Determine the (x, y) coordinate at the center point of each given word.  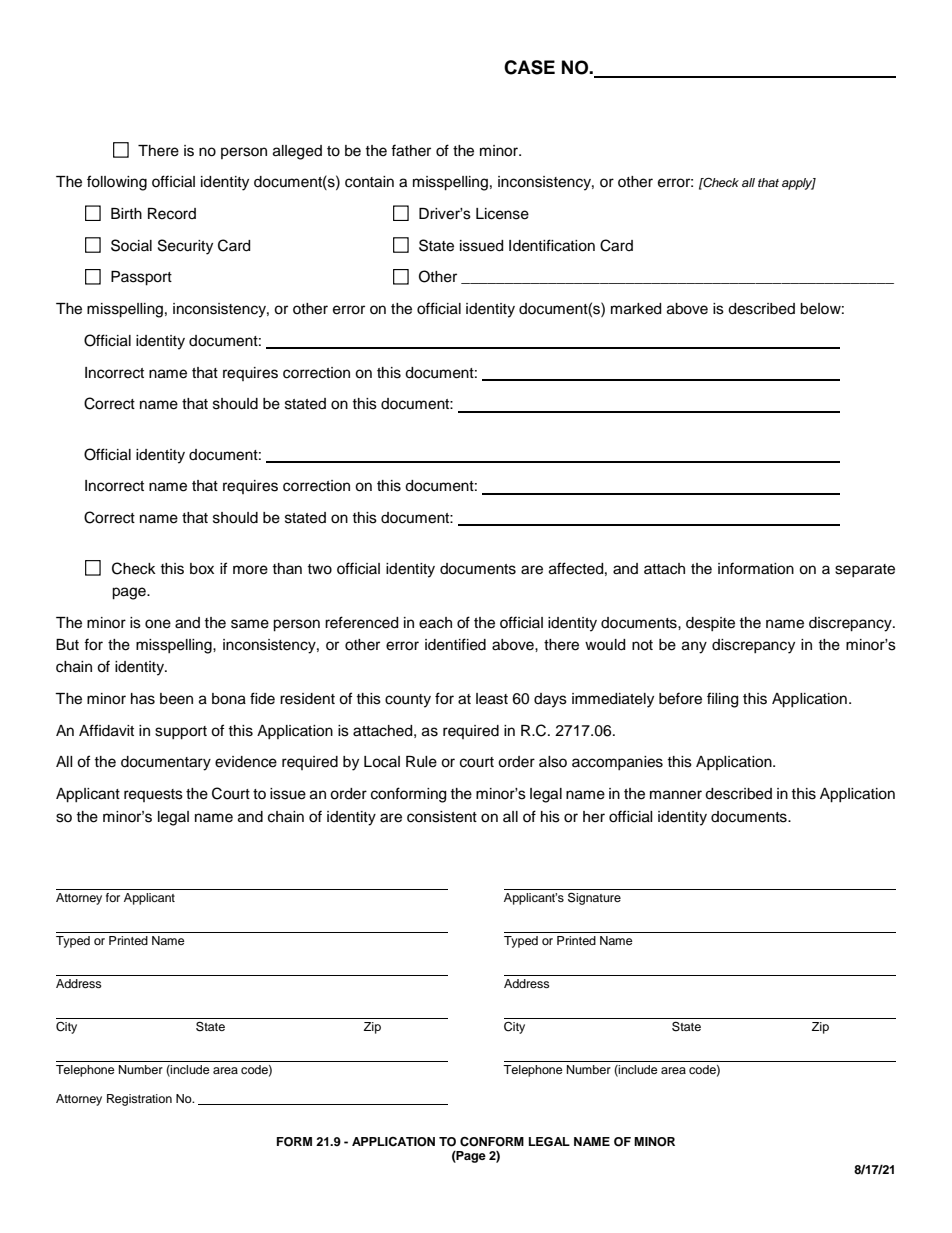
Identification (552, 245)
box (202, 569)
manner (676, 795)
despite (710, 624)
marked (636, 309)
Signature (594, 898)
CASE (529, 67)
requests (153, 795)
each (435, 623)
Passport (141, 278)
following (117, 183)
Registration (139, 1100)
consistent (442, 817)
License (502, 214)
